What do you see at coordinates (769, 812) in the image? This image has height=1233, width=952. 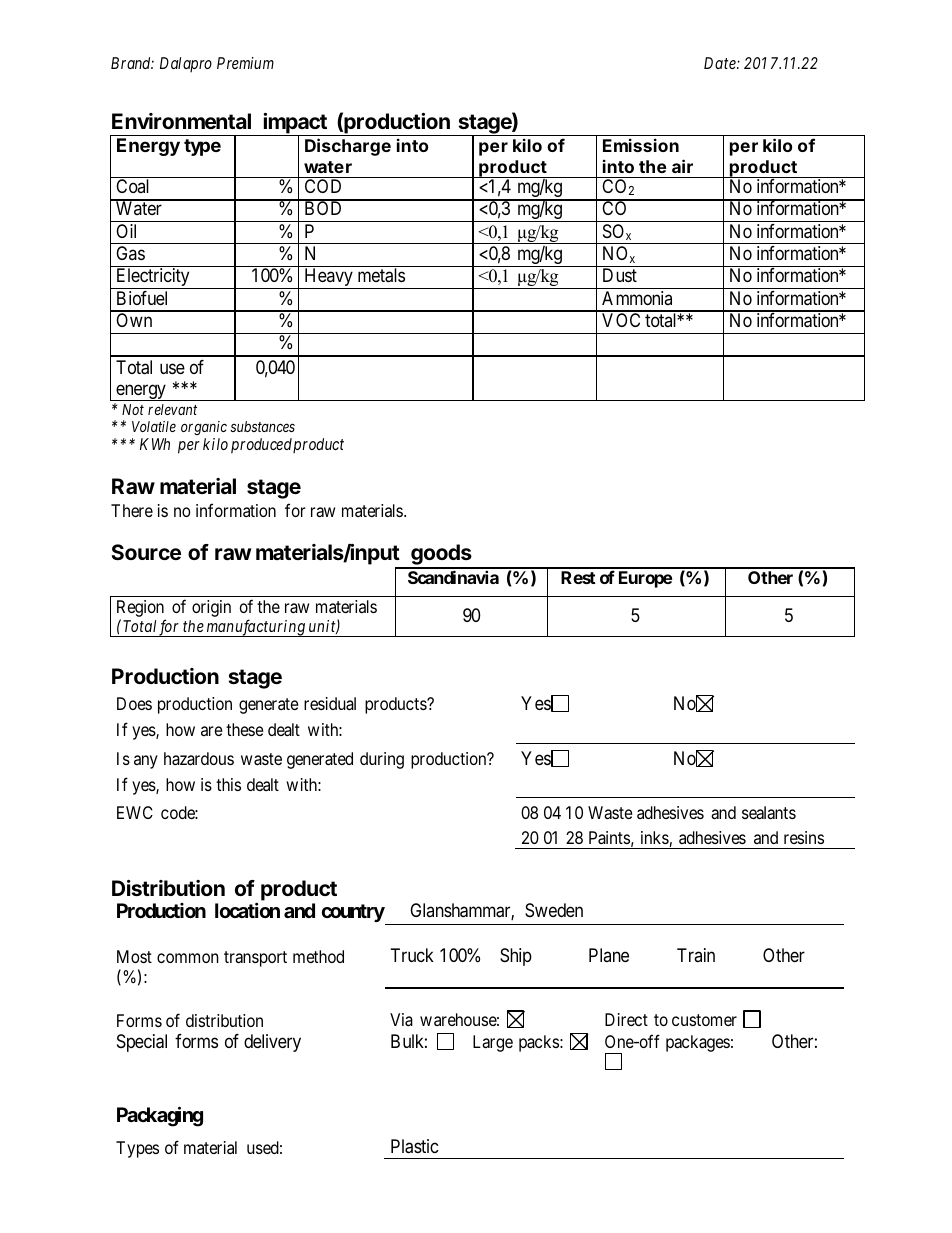 I see `sealants` at bounding box center [769, 812].
